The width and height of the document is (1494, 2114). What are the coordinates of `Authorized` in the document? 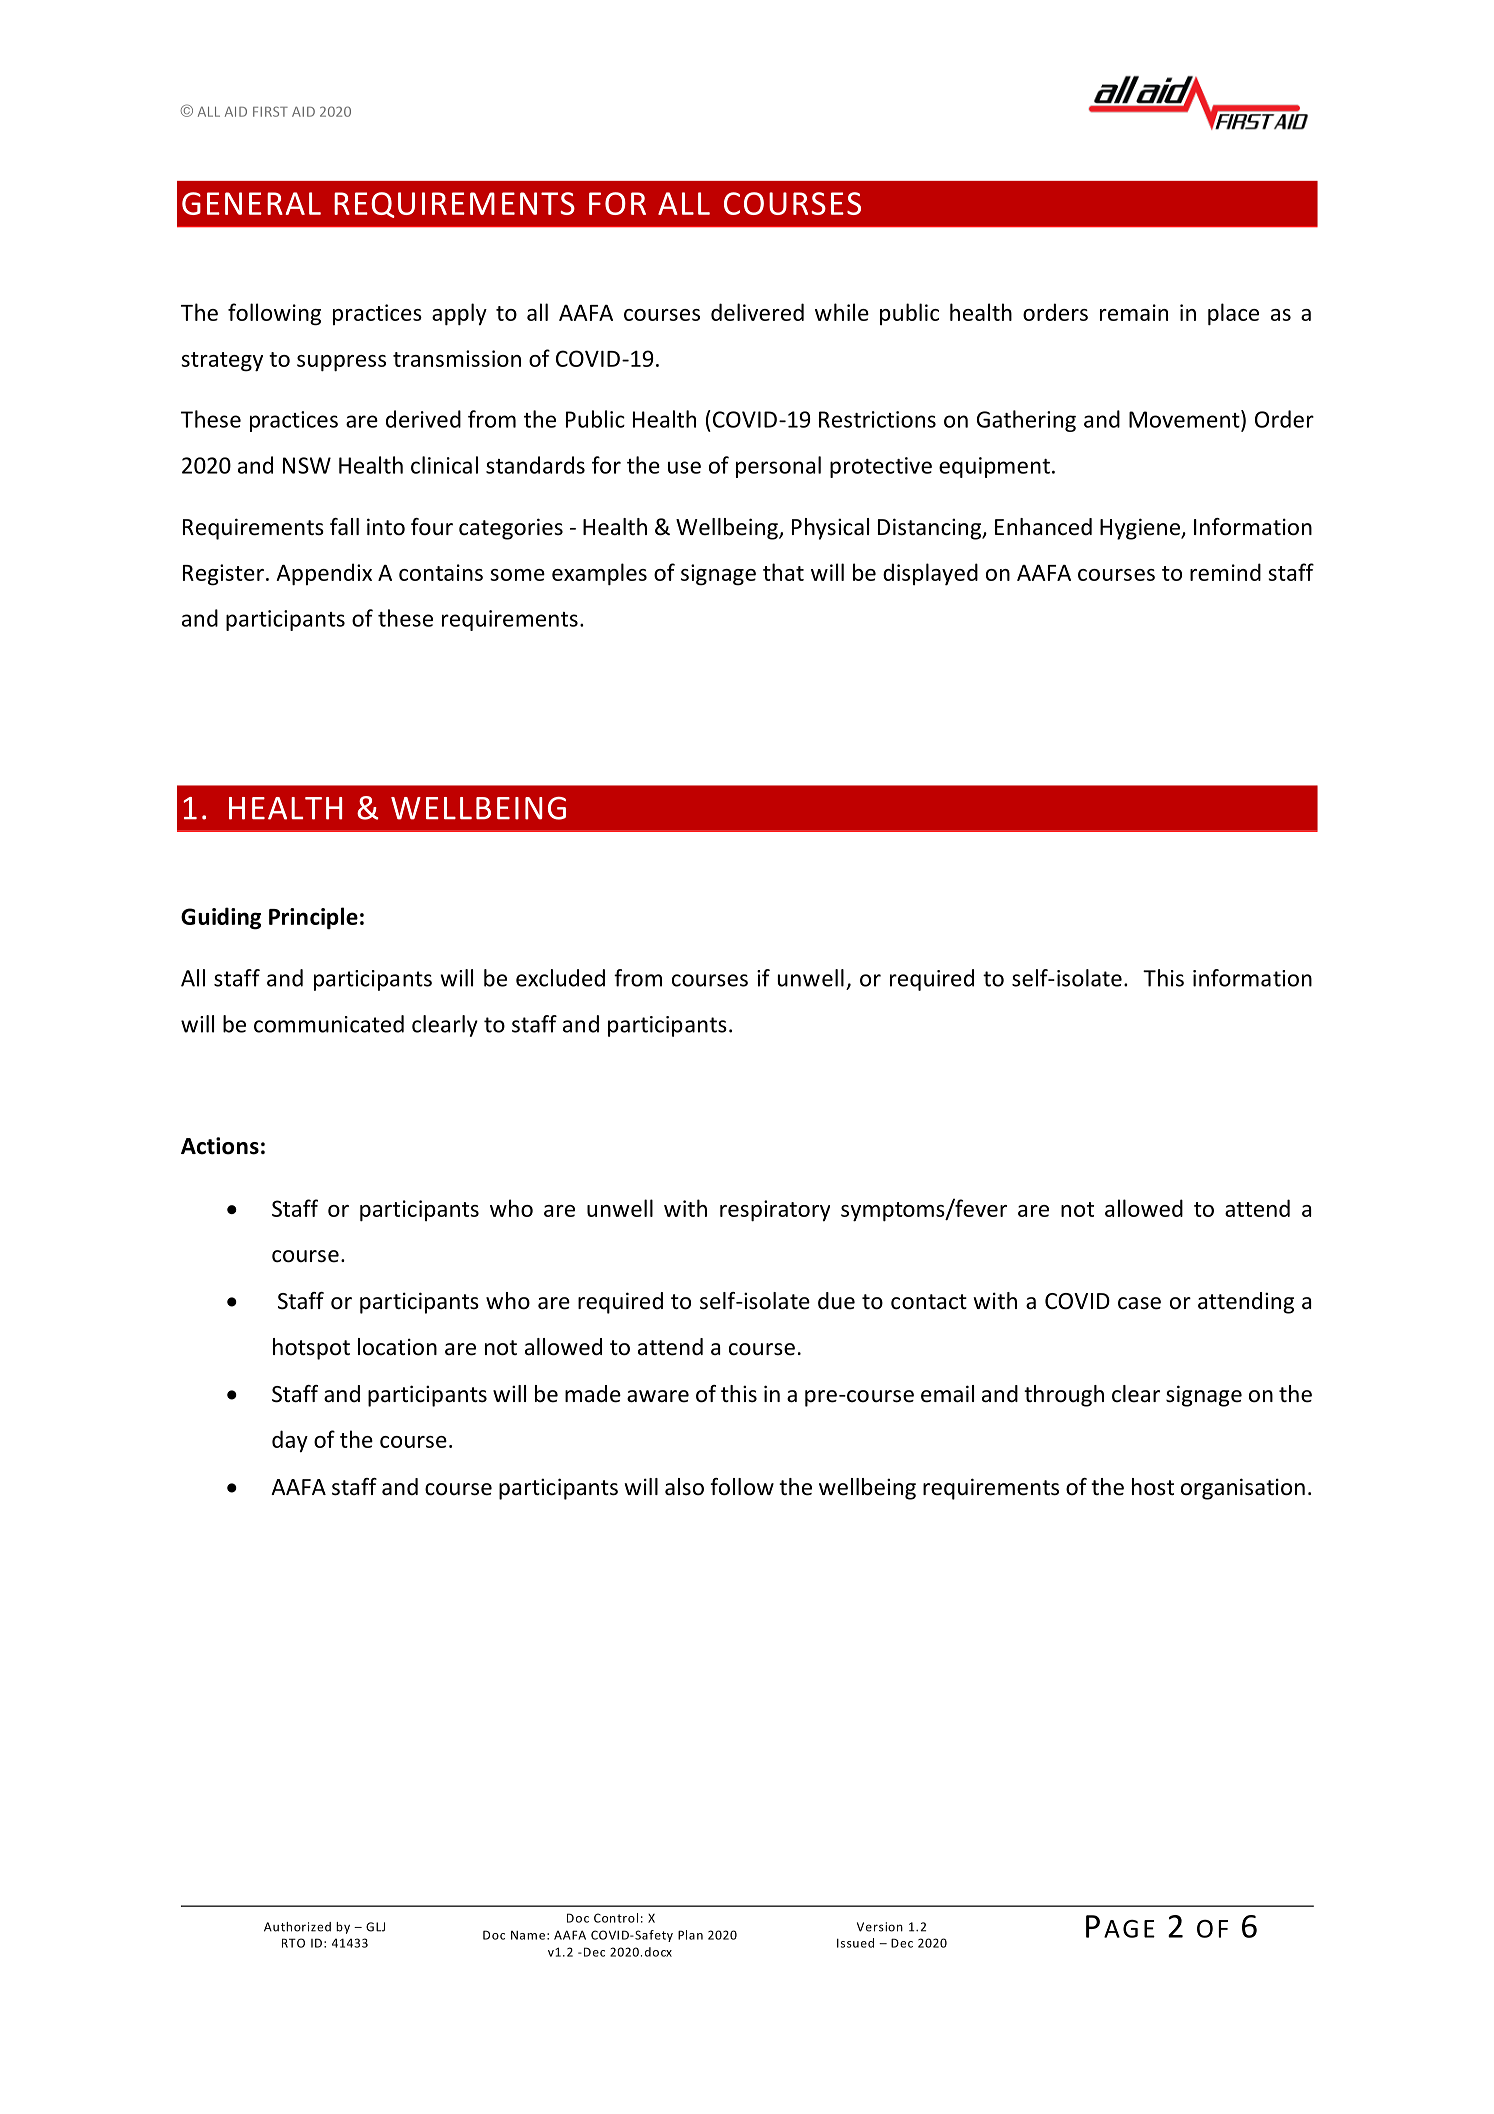 It's located at (297, 1927).
